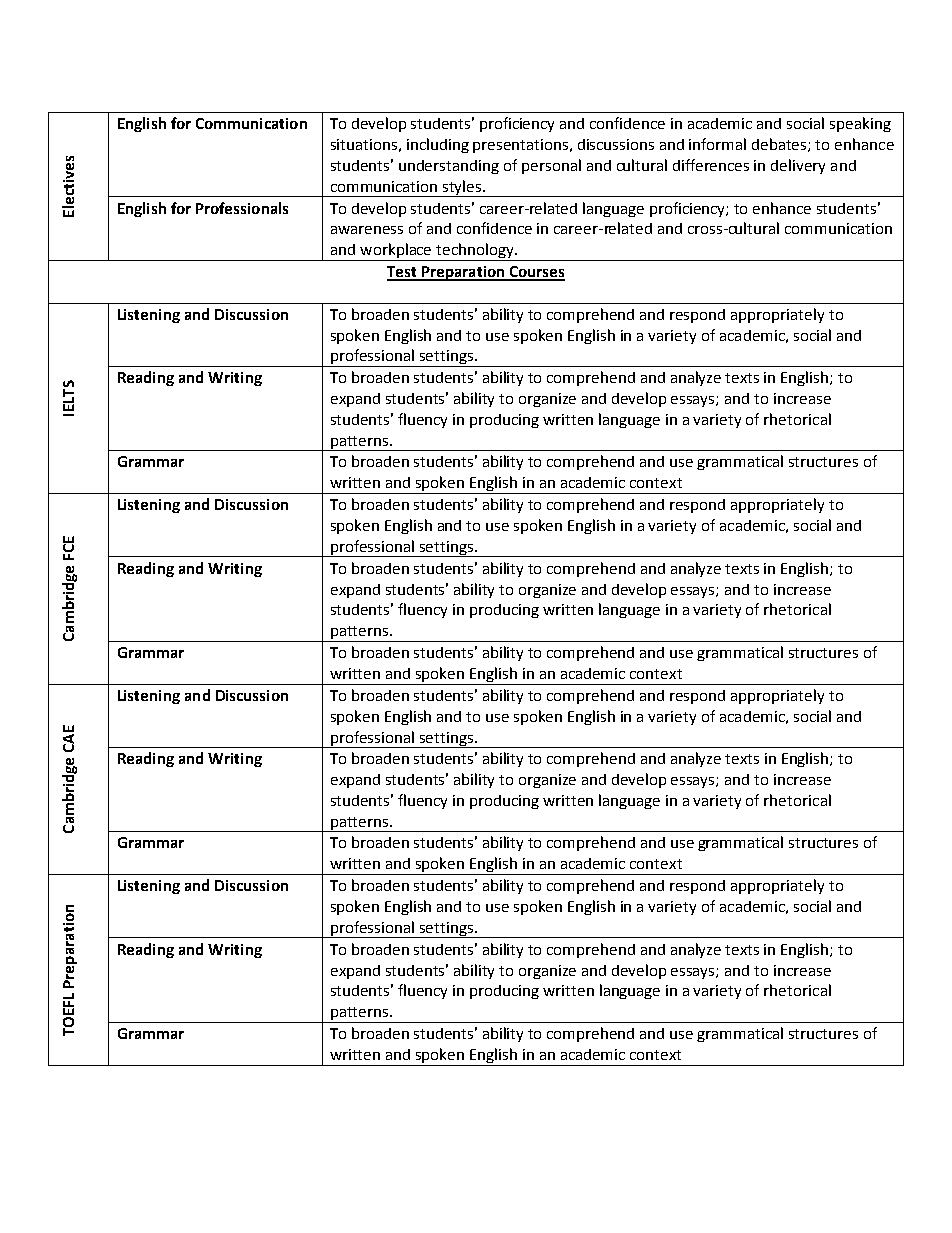 The image size is (952, 1233). Describe the element at coordinates (438, 145) in the screenshot. I see `including` at that location.
